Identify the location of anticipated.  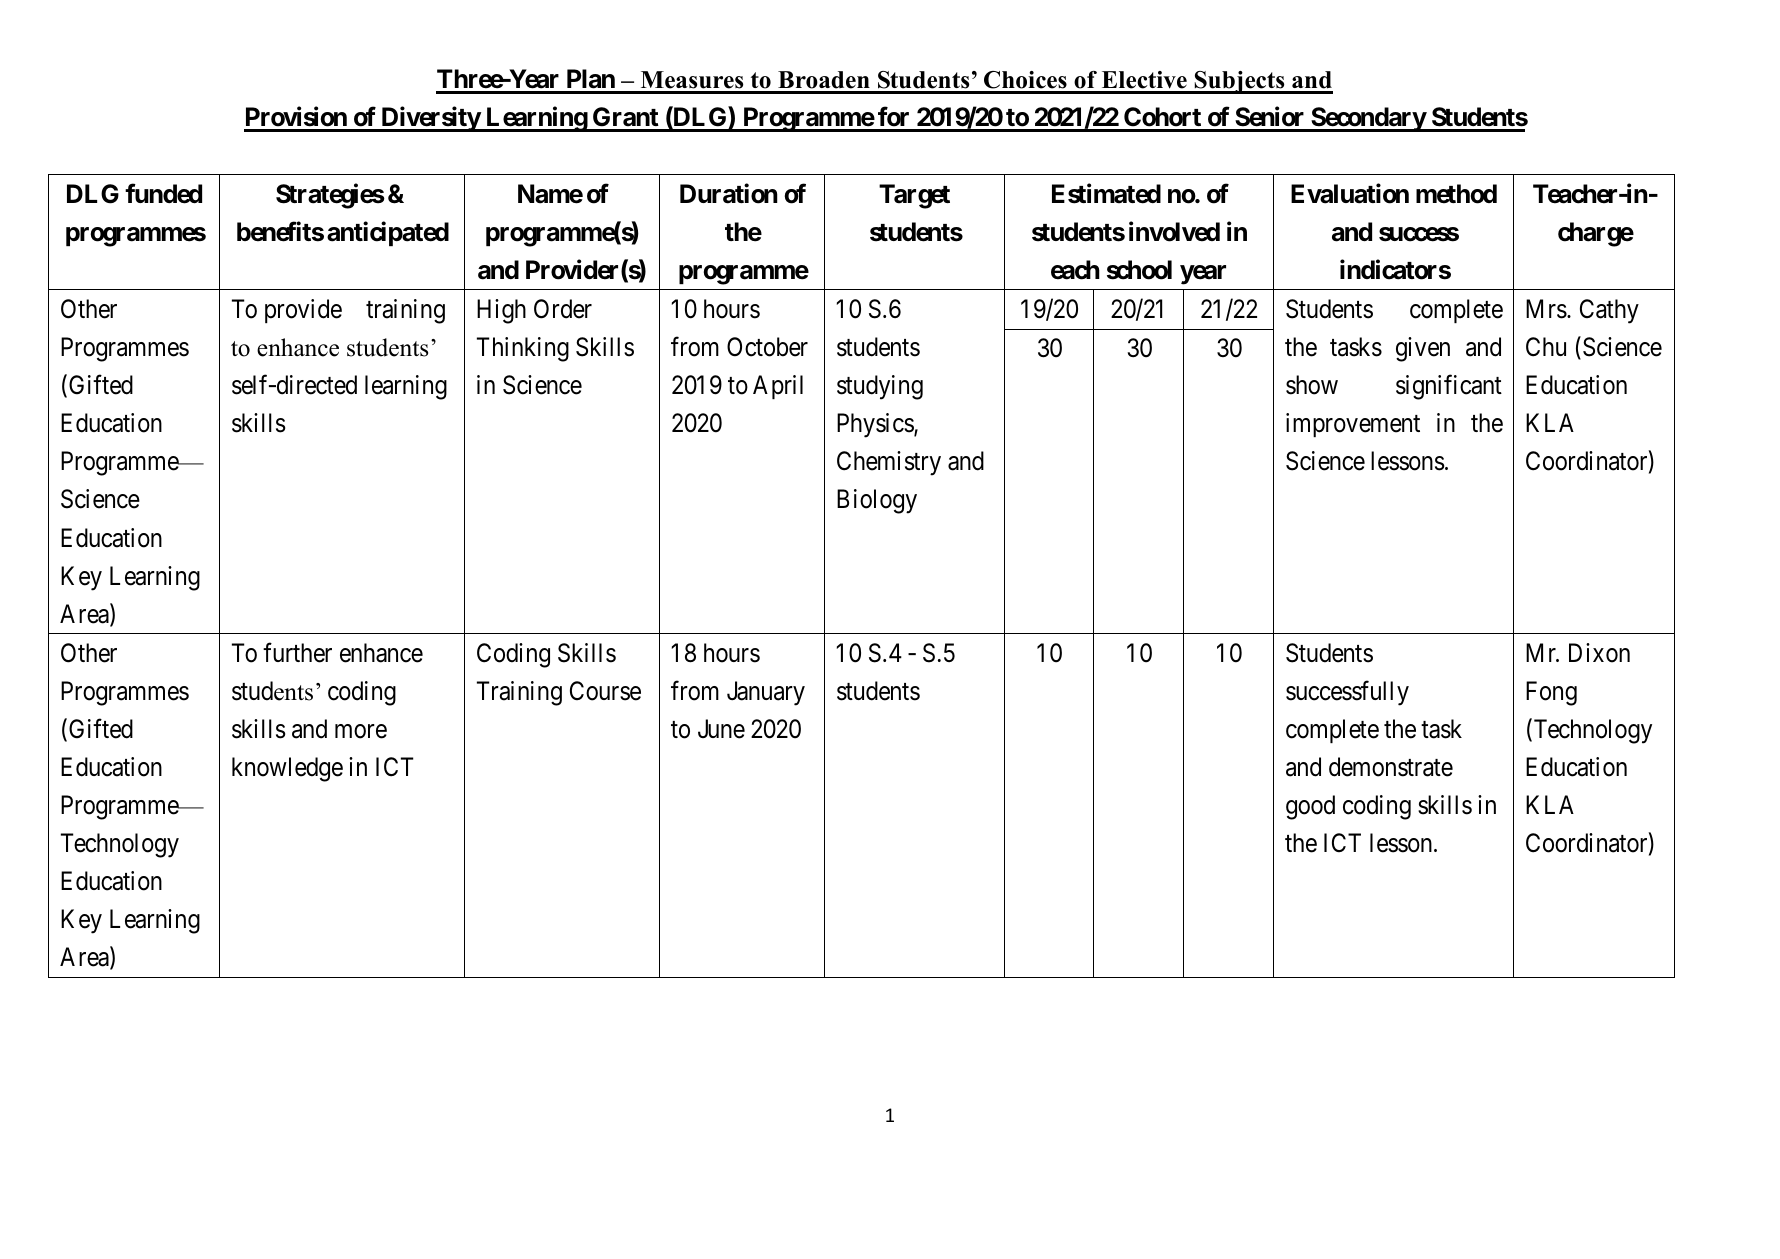
(388, 234).
